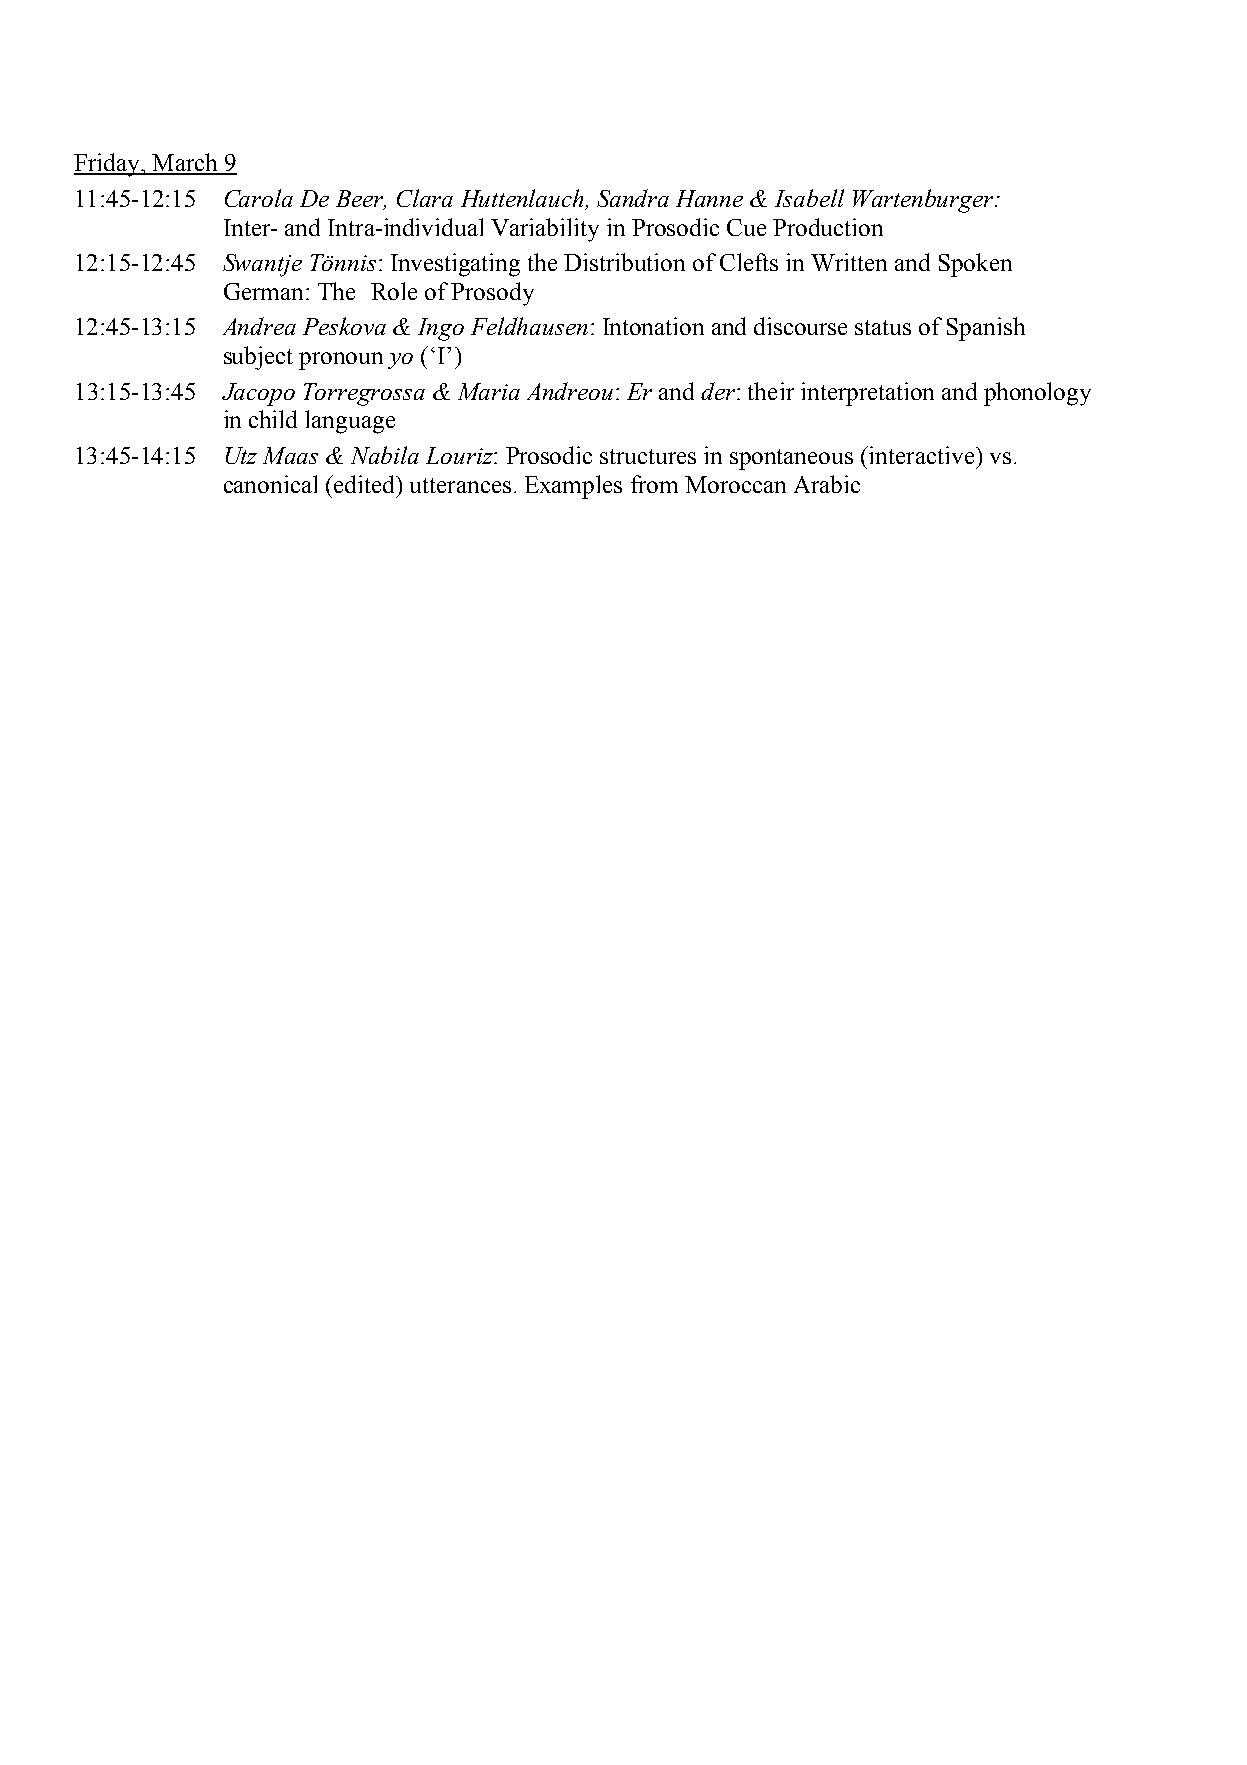 The height and width of the document is (1765, 1247). What do you see at coordinates (573, 487) in the document?
I see `Examples` at bounding box center [573, 487].
